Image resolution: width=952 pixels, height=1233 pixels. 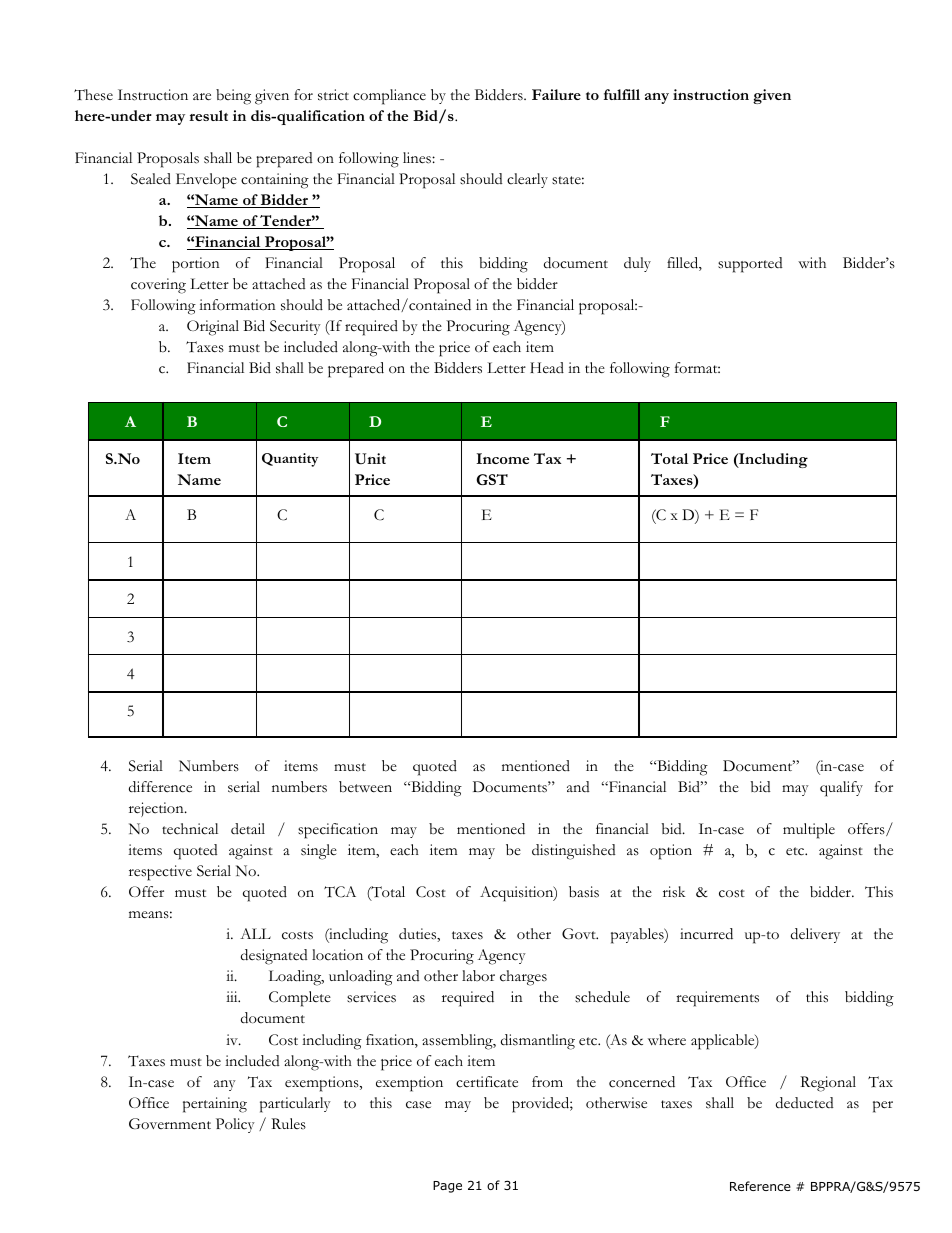 What do you see at coordinates (502, 458) in the image?
I see `Income` at bounding box center [502, 458].
